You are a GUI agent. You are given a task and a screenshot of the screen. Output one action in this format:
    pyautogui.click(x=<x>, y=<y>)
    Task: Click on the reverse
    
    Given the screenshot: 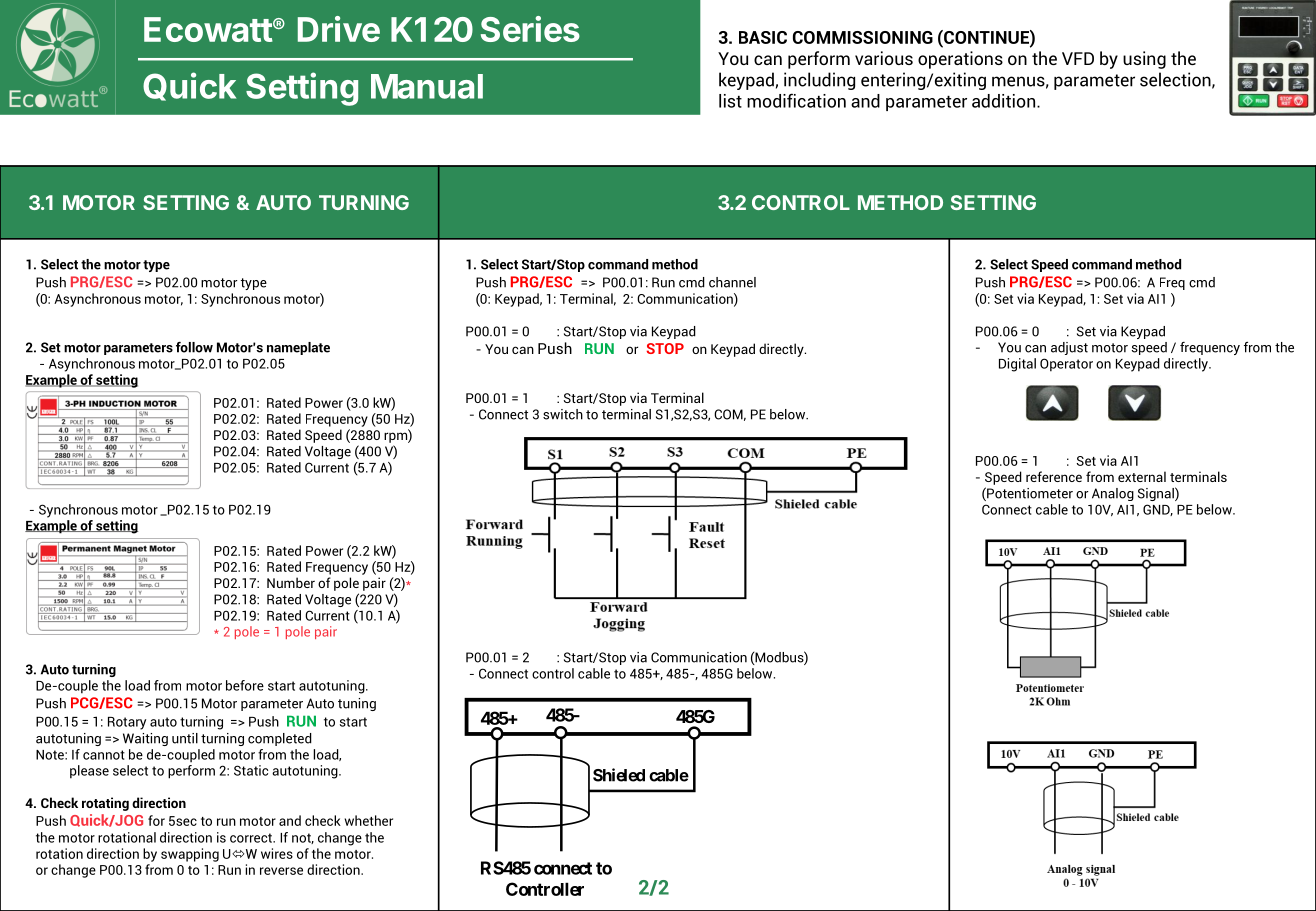 What is the action you would take?
    pyautogui.click(x=281, y=871)
